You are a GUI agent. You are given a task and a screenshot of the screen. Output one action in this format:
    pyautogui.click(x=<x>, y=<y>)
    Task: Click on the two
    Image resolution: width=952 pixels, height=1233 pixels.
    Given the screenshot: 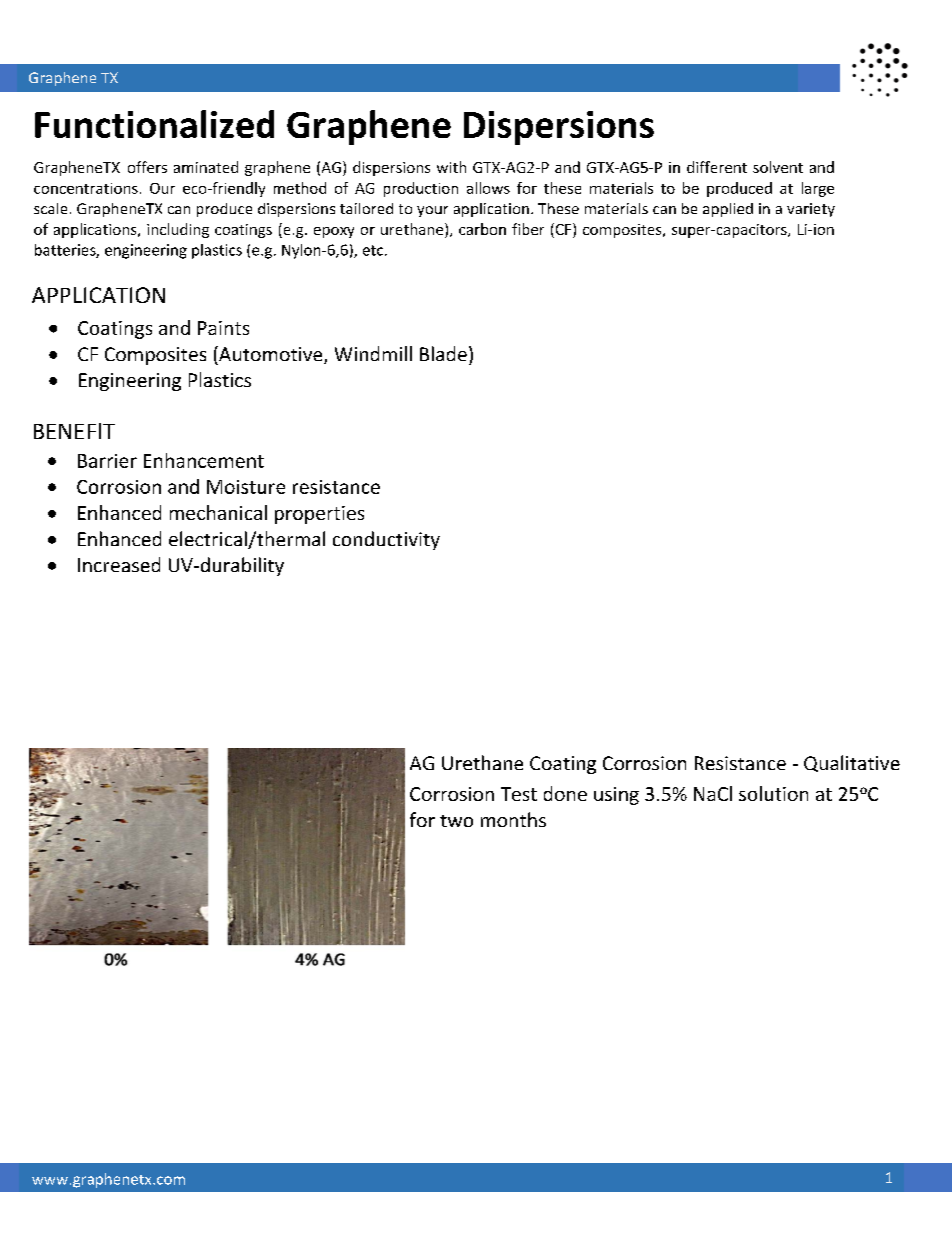 What is the action you would take?
    pyautogui.click(x=456, y=821)
